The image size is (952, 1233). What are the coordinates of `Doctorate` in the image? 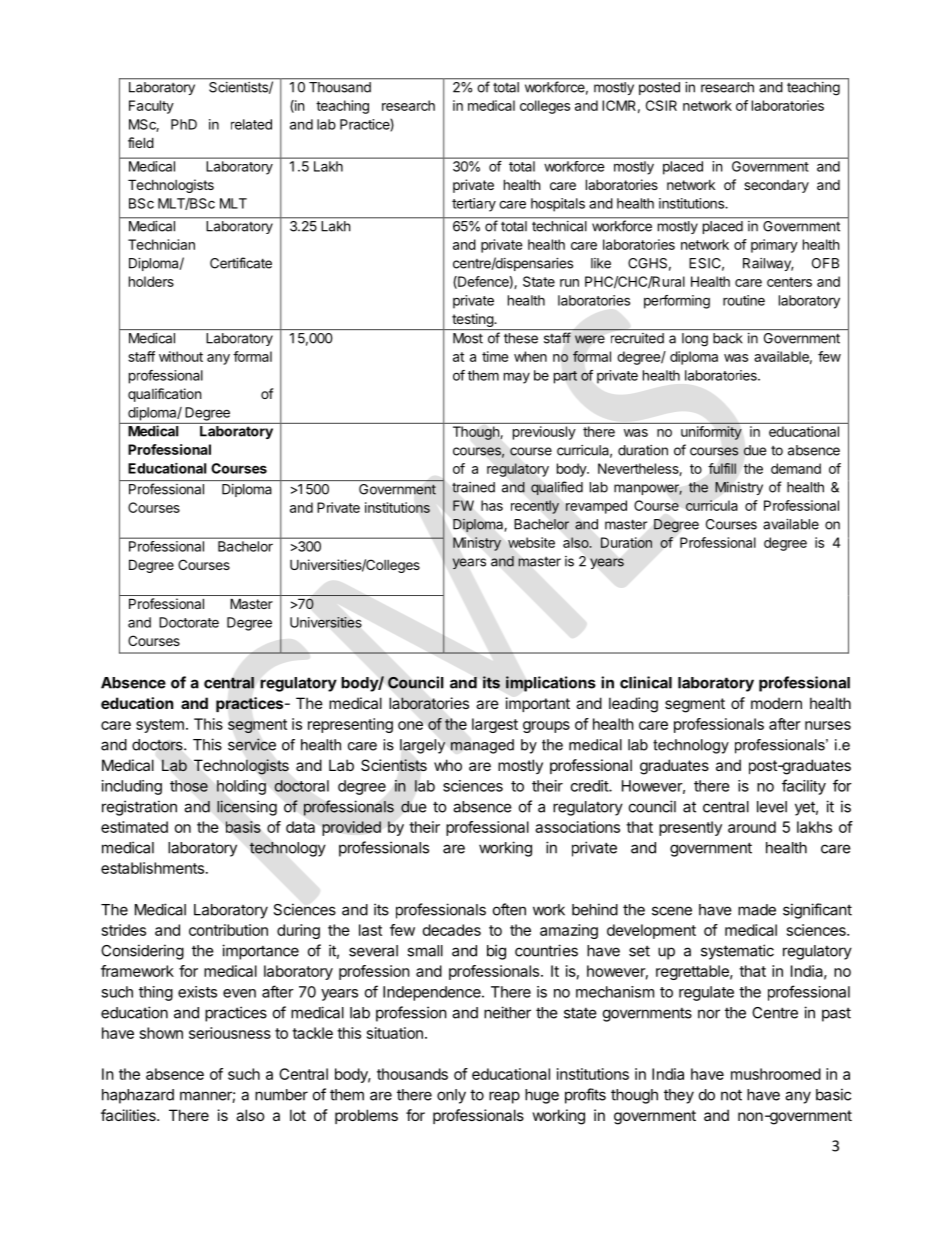 It's located at (189, 622).
